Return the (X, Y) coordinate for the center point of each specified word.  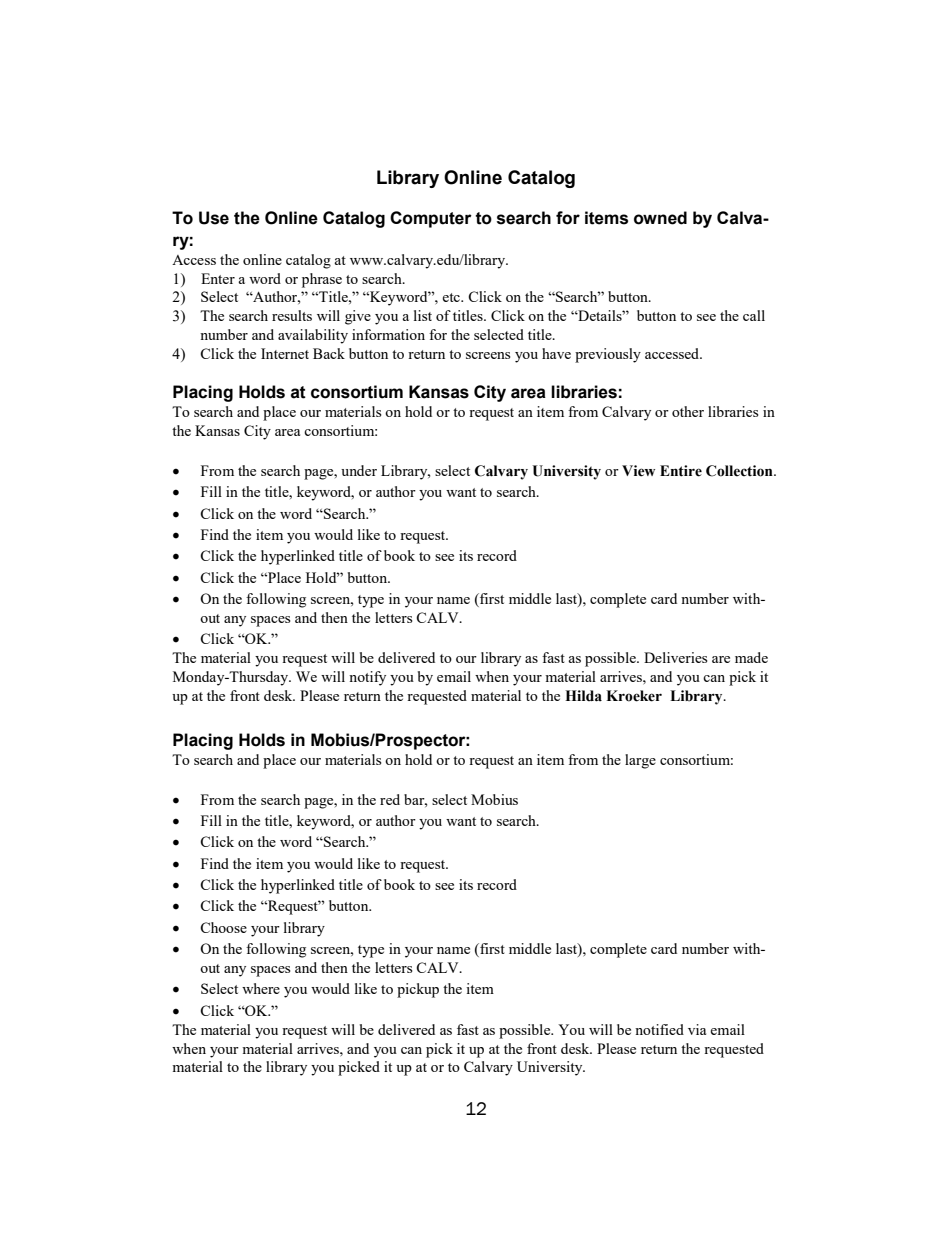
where (261, 988)
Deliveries (675, 657)
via (697, 1029)
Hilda (583, 696)
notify (367, 678)
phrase (322, 280)
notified (659, 1029)
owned (660, 218)
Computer (431, 219)
